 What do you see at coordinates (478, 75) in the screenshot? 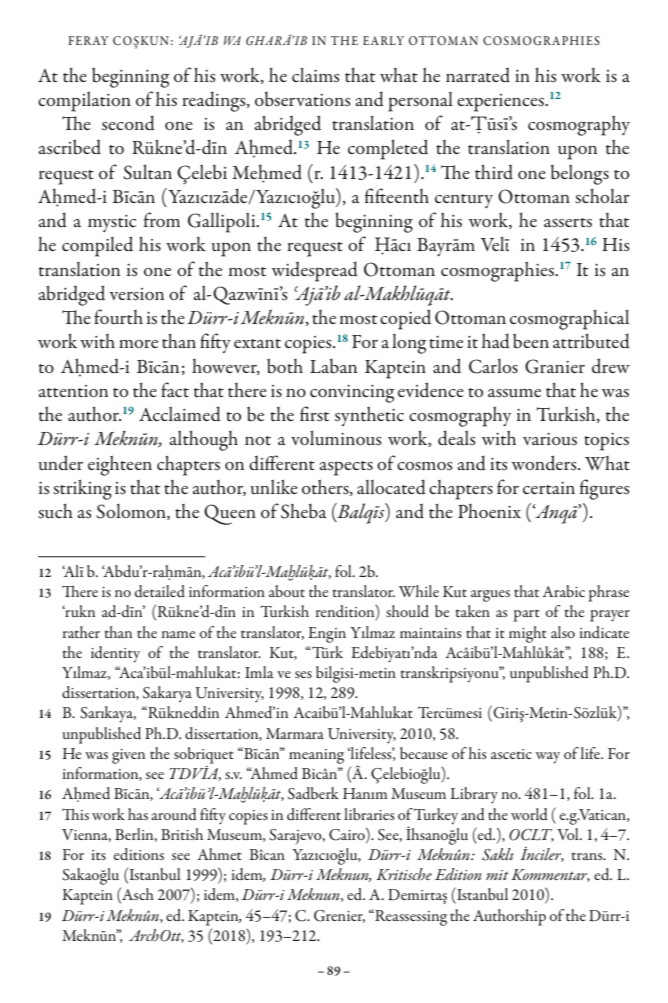
I see `narrated` at bounding box center [478, 75].
